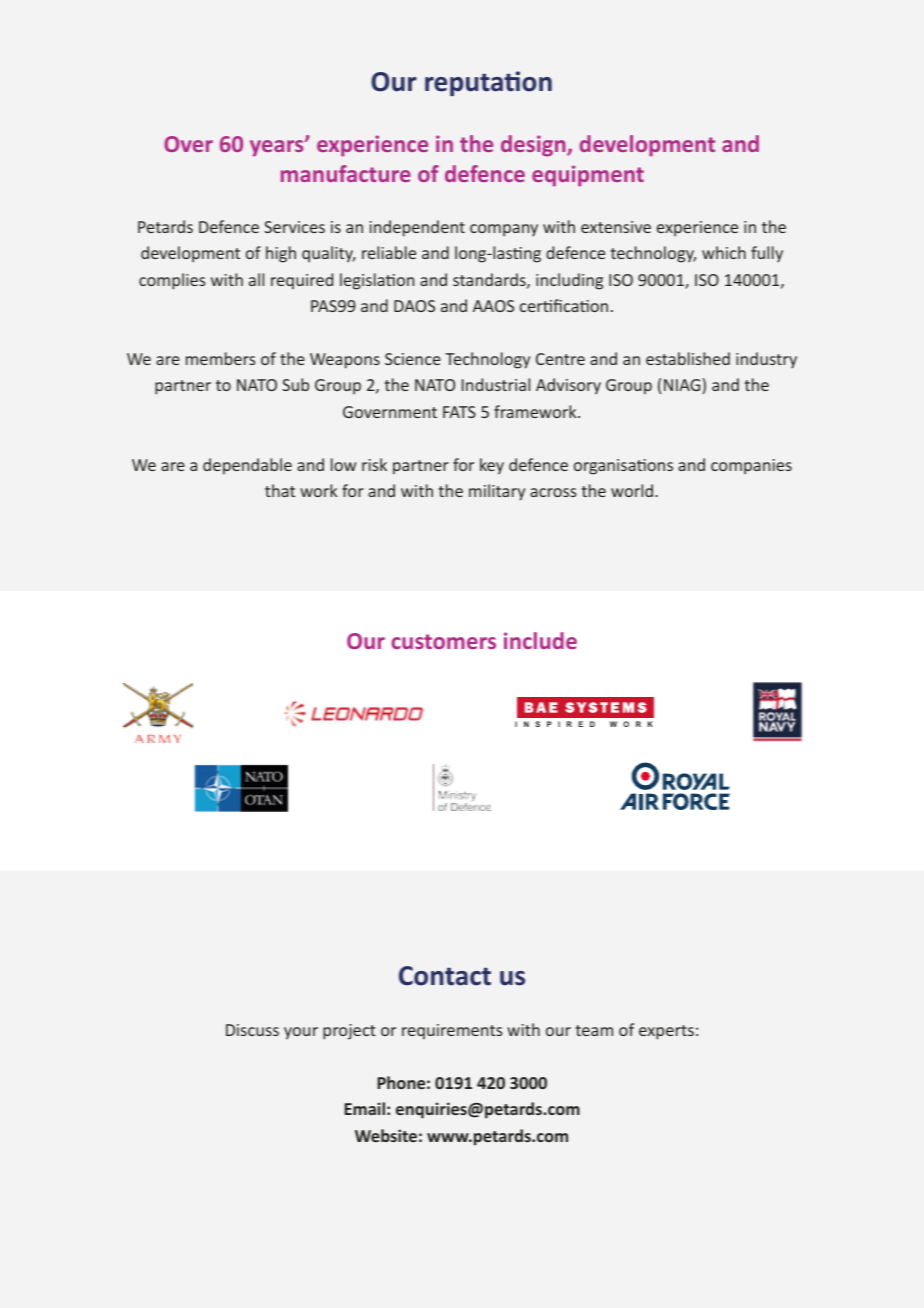 The width and height of the image is (924, 1308). I want to click on customers, so click(443, 641).
